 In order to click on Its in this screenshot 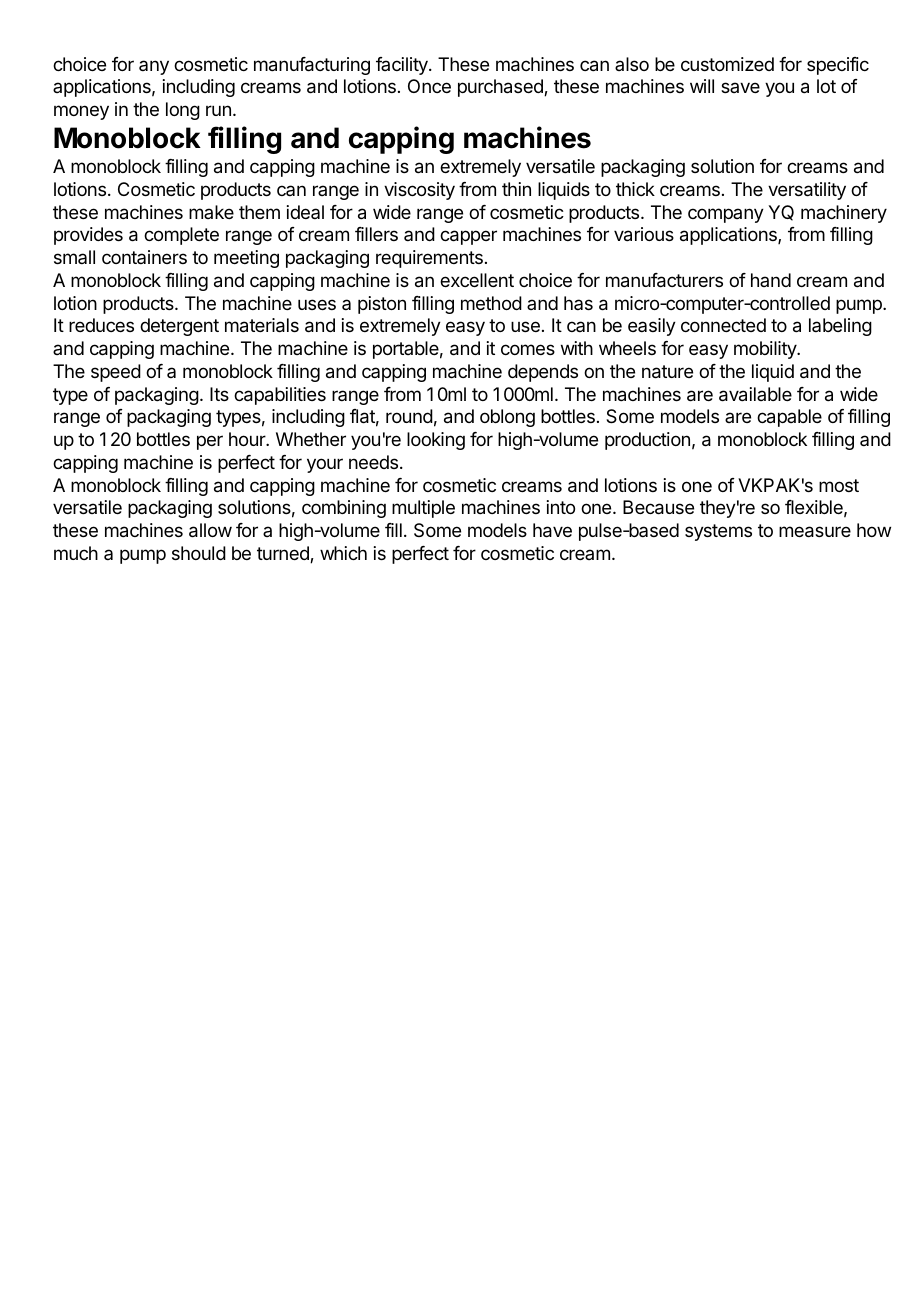, I will do `click(219, 394)`.
